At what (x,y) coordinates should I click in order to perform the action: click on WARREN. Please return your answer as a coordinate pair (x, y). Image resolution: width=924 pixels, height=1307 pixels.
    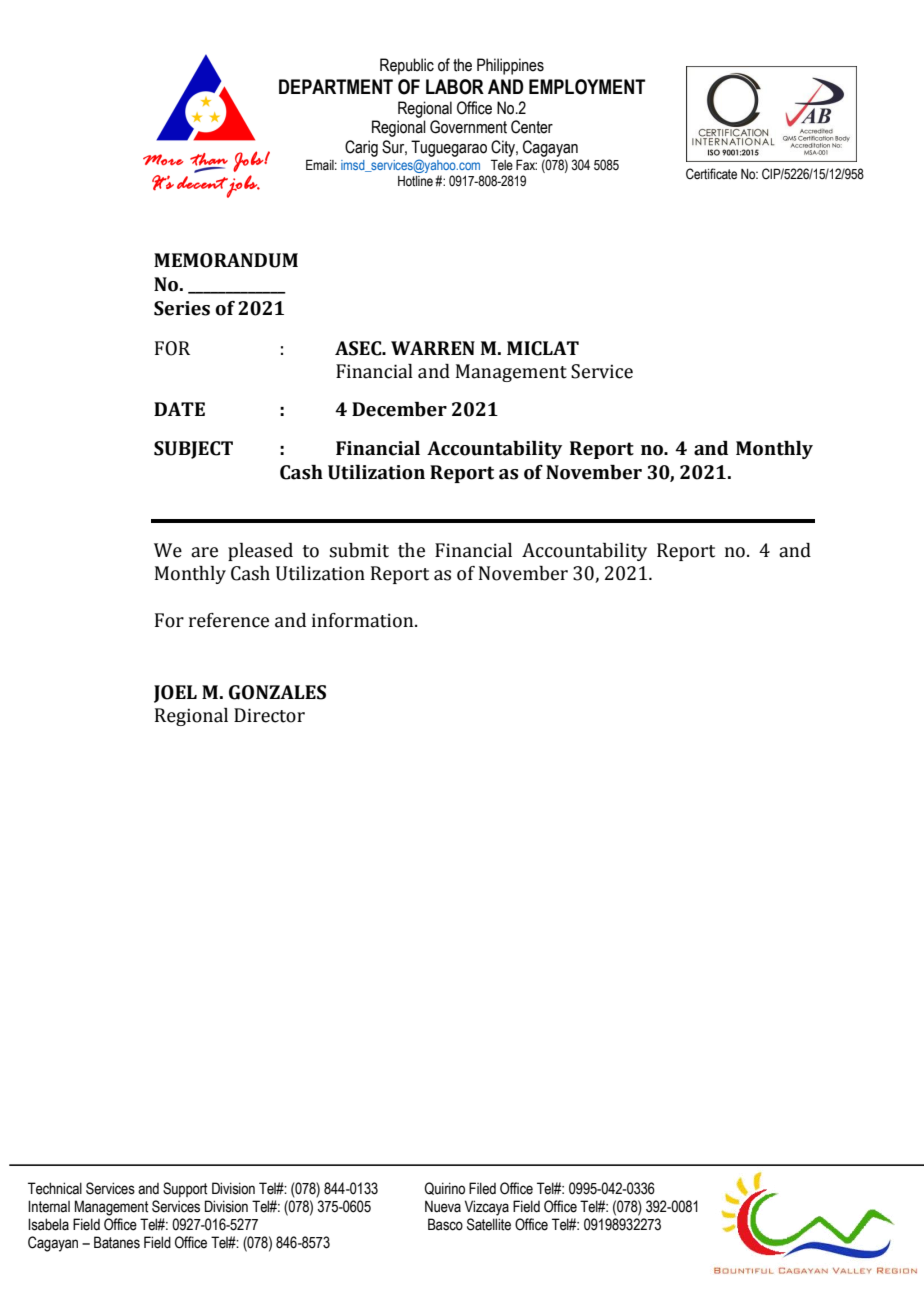
    Looking at the image, I should click on (433, 348).
